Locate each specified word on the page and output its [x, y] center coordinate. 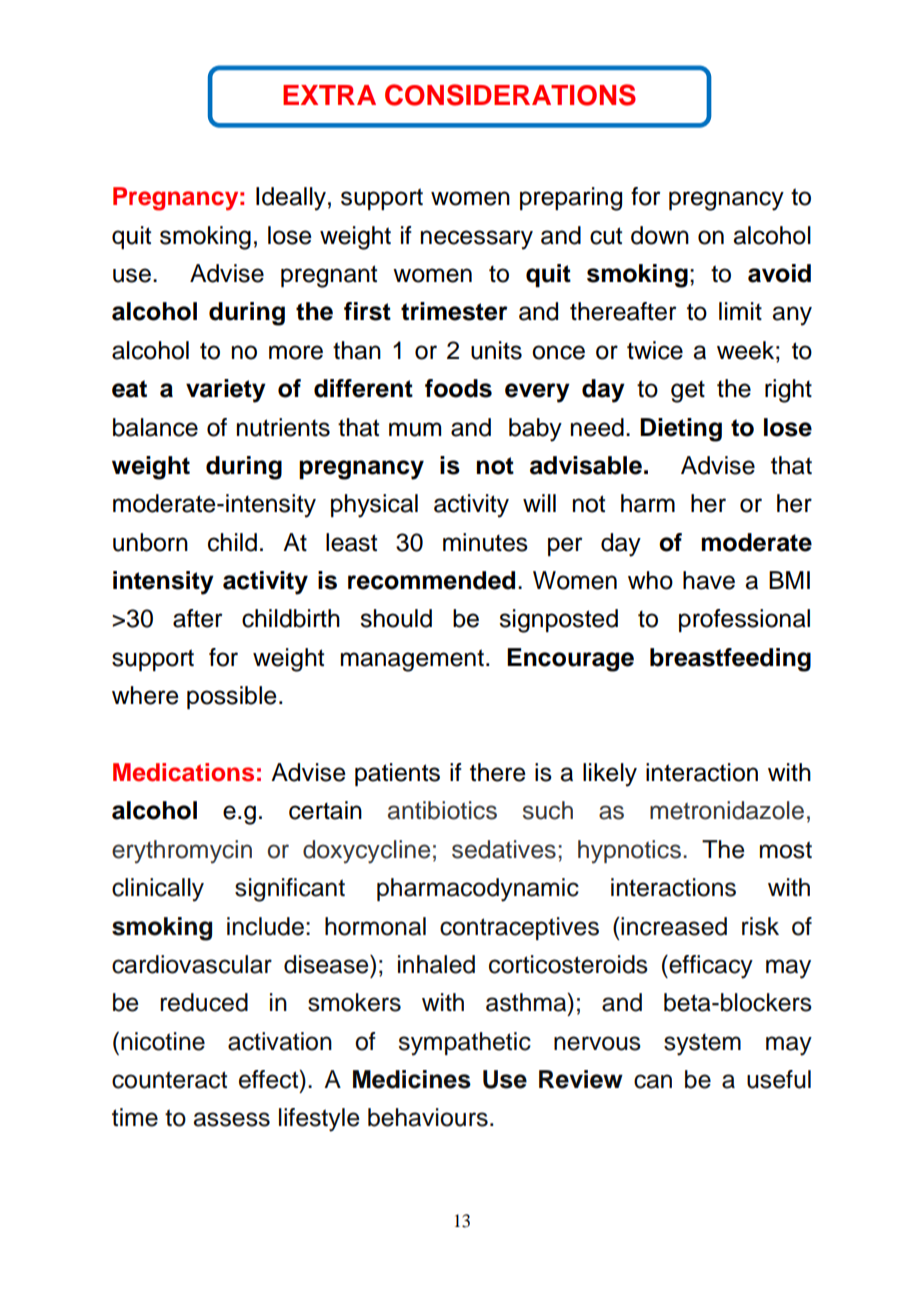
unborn [150, 542]
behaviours [428, 1117]
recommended [431, 580]
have [709, 580]
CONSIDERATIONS [510, 95]
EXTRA [329, 95]
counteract [169, 1080]
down [660, 235]
